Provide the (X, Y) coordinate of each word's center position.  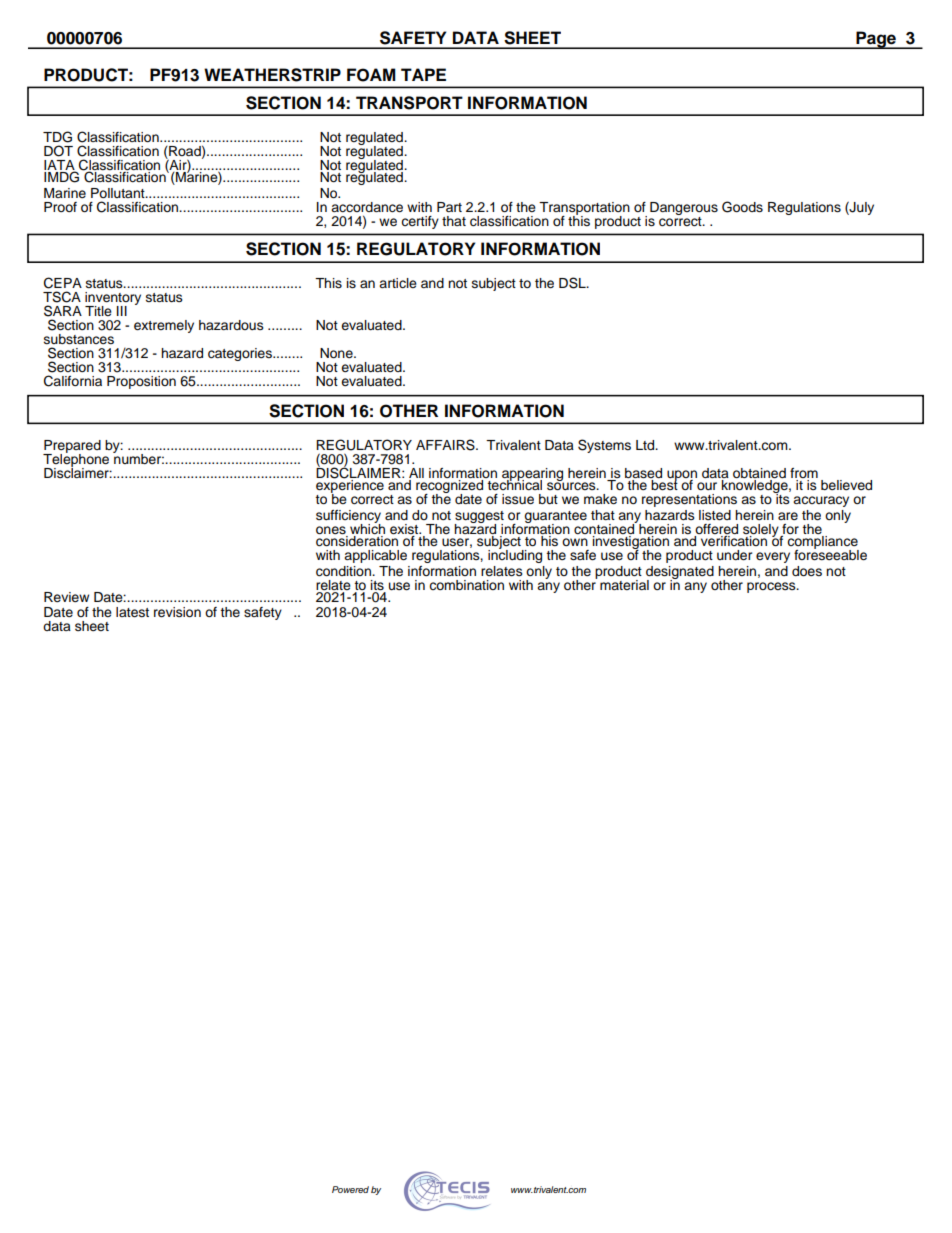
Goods (742, 207)
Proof (60, 207)
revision (177, 612)
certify (420, 222)
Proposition (141, 382)
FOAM (371, 75)
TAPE (423, 74)
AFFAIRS (446, 445)
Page (876, 40)
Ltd (646, 445)
